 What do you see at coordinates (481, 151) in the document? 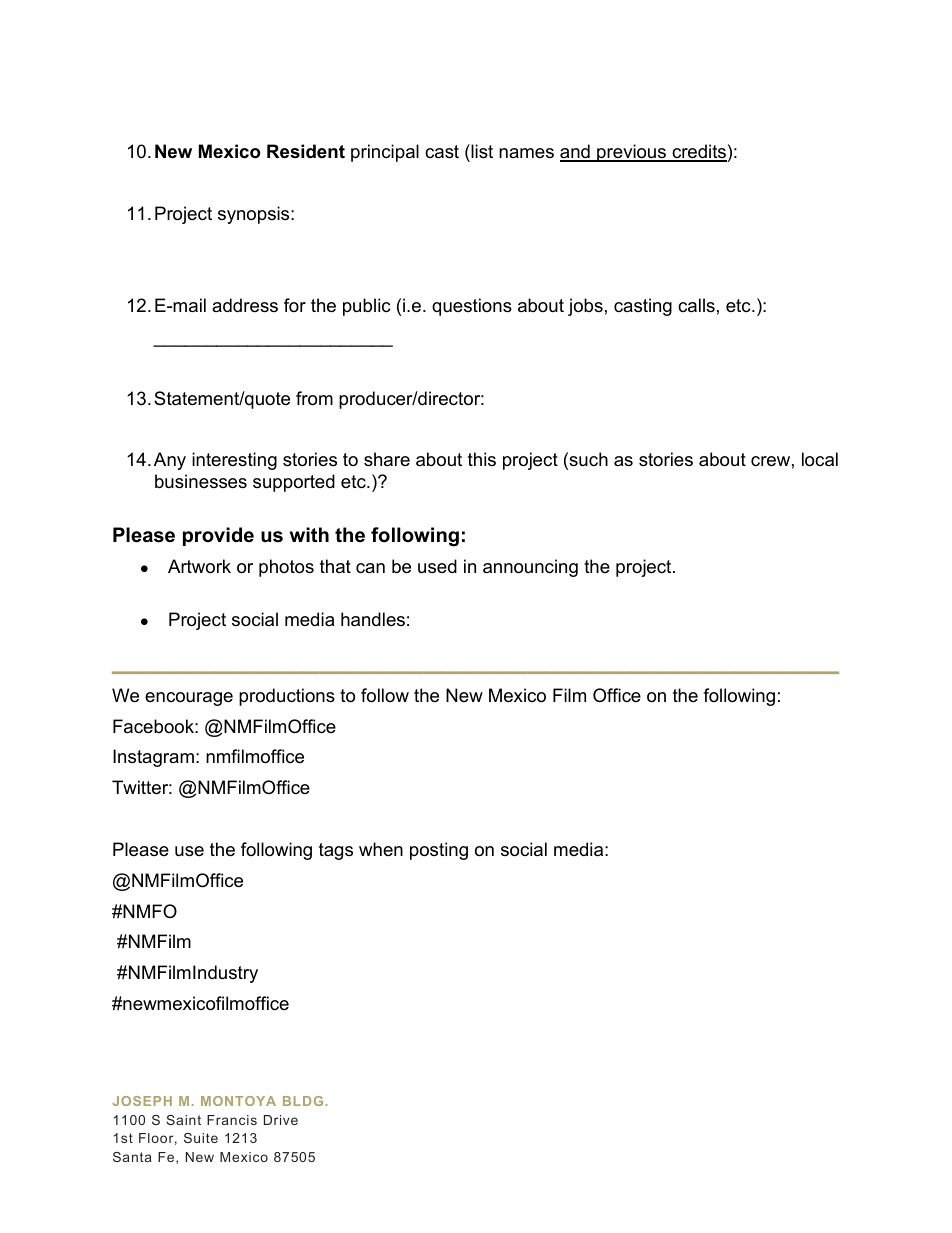
I see `list` at bounding box center [481, 151].
